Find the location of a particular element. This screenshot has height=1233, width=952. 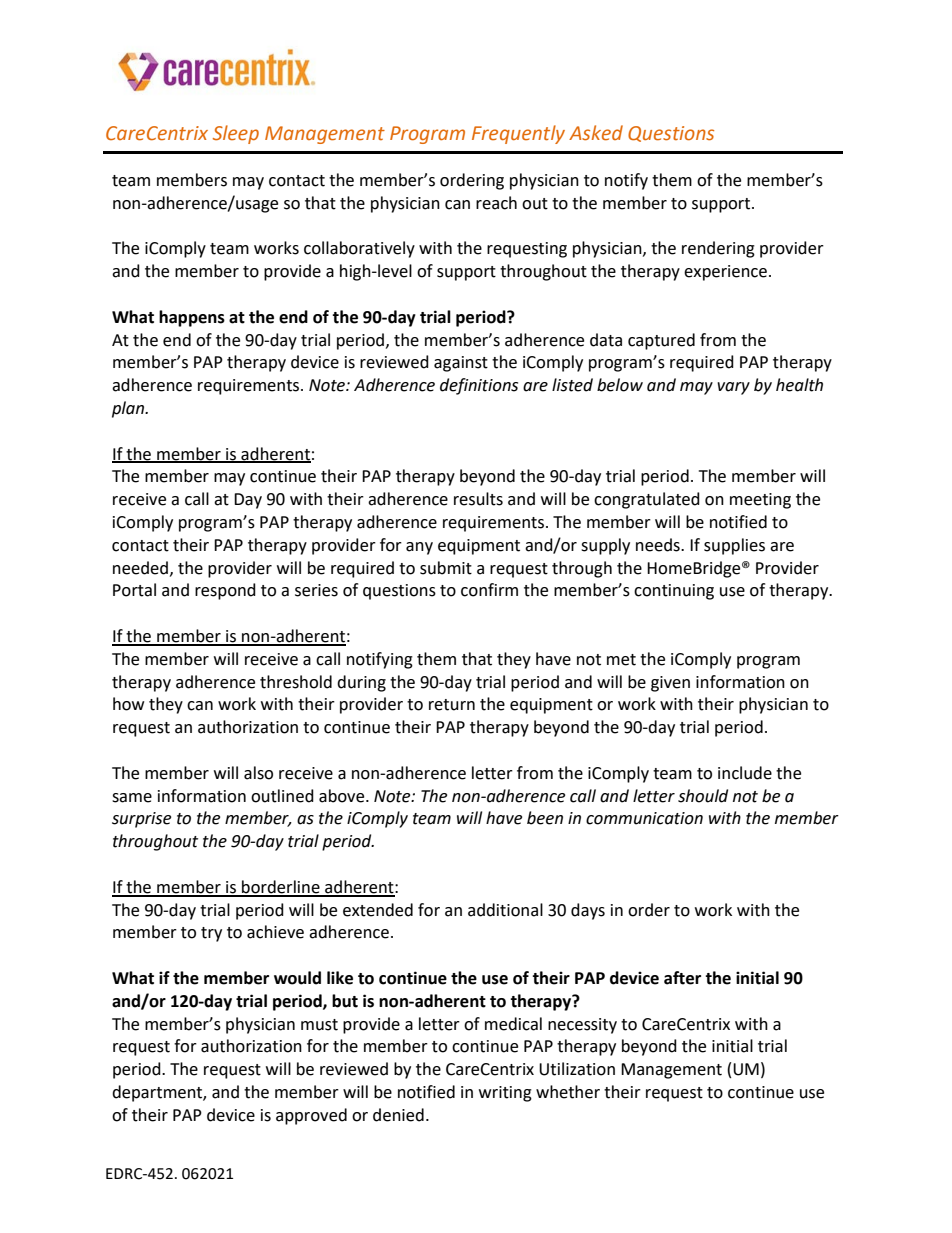

approved is located at coordinates (311, 1116).
